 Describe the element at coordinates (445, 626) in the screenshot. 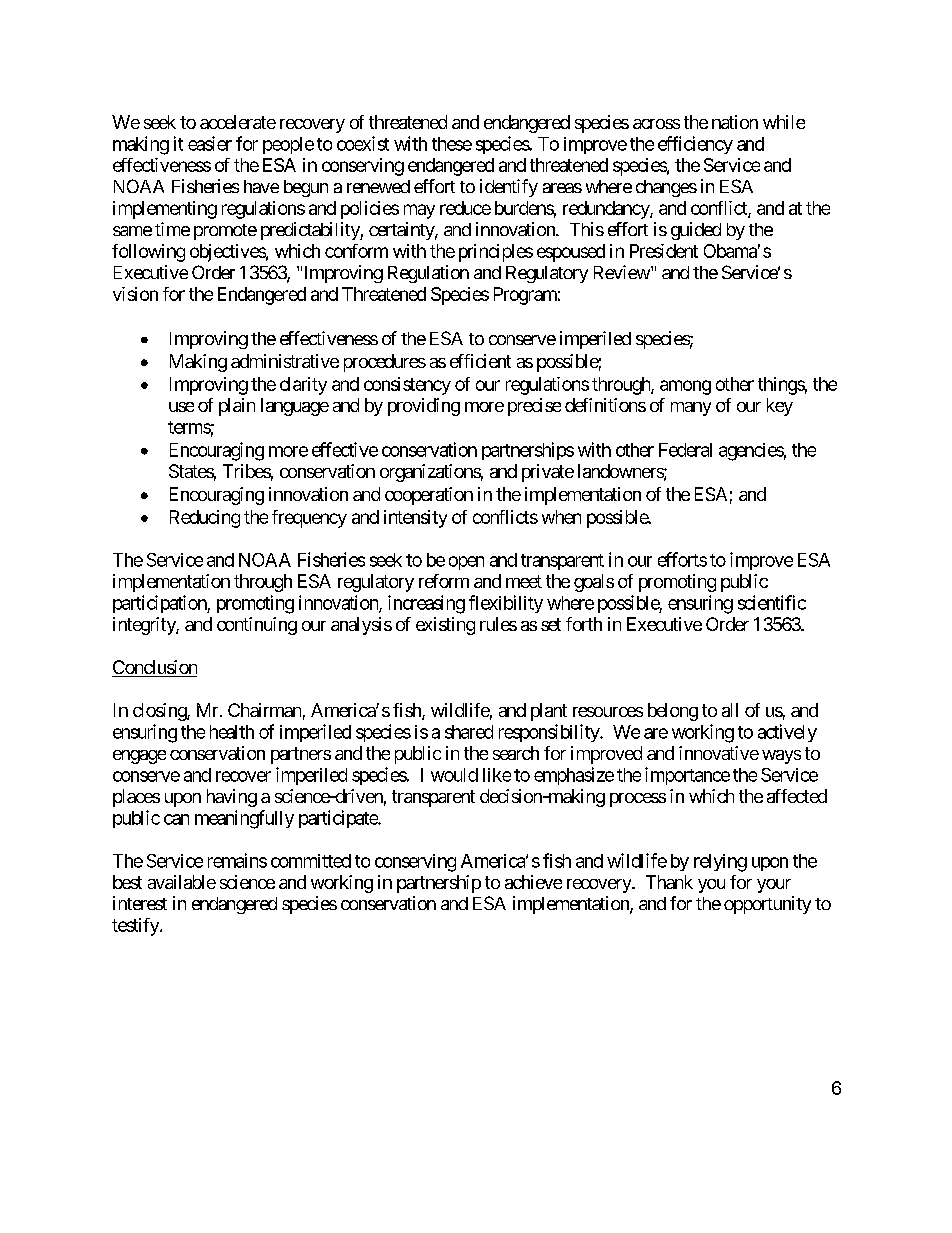

I see `existing` at that location.
